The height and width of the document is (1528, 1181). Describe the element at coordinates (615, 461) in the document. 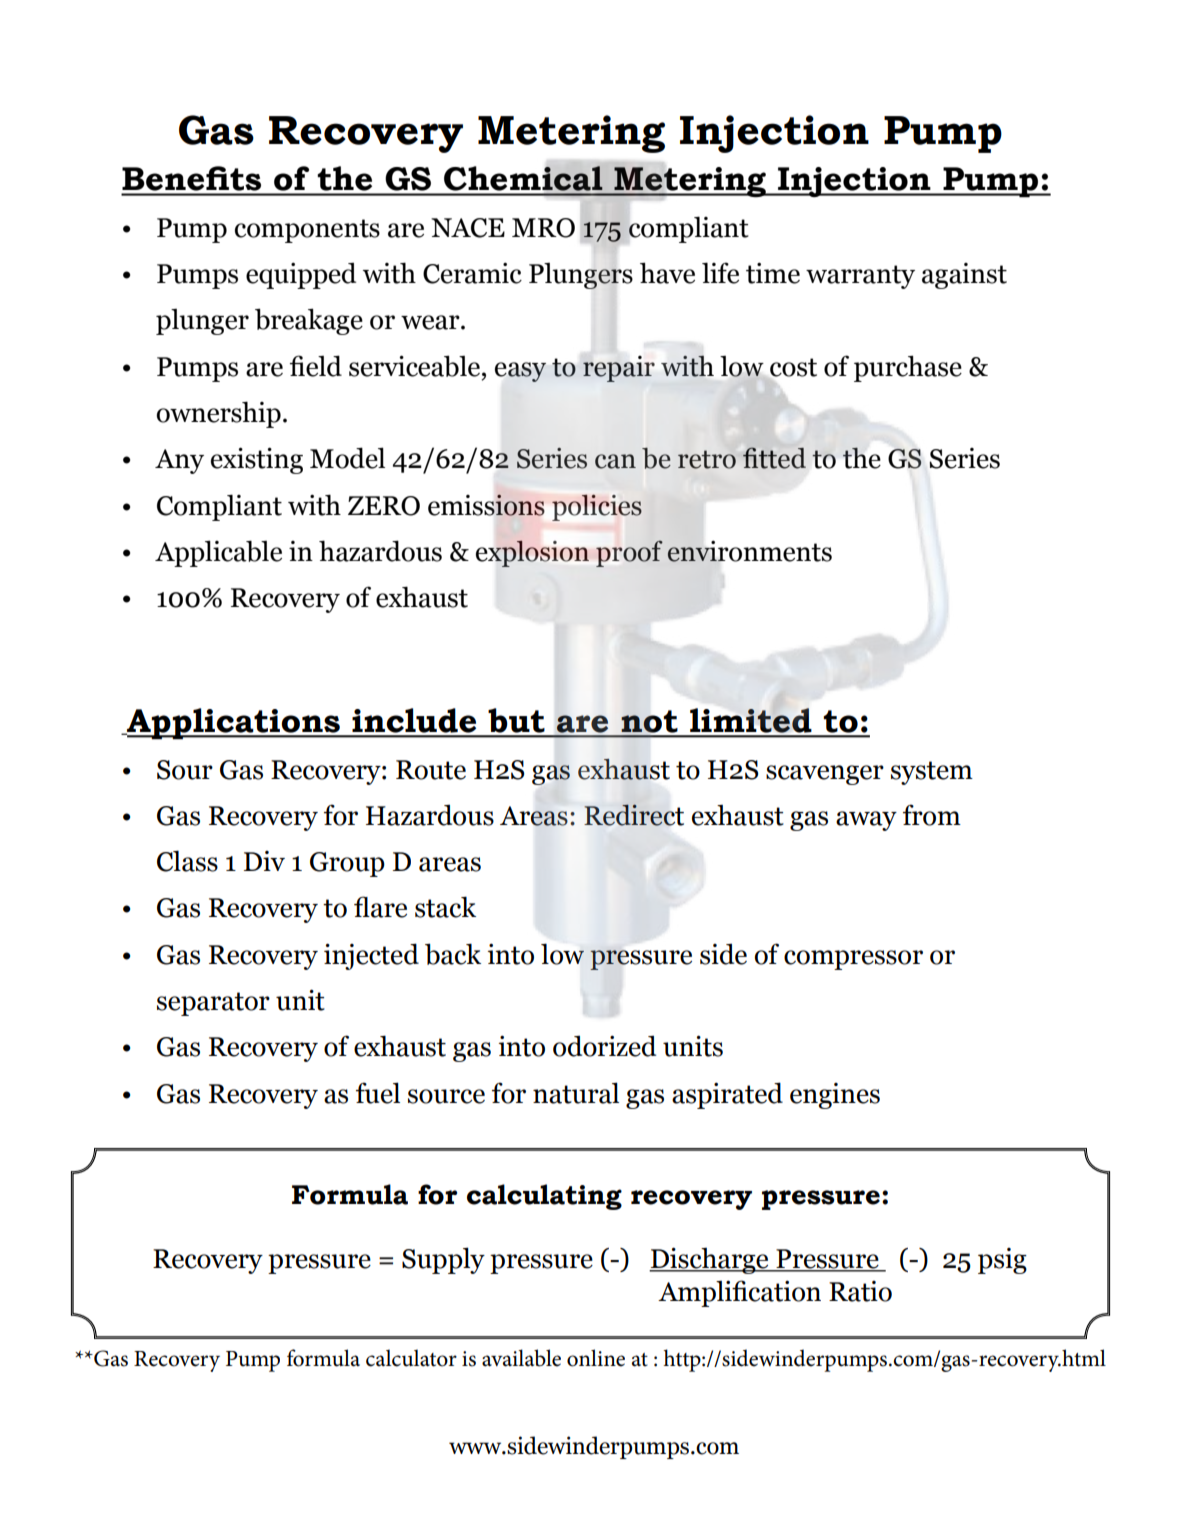

I see `can` at that location.
